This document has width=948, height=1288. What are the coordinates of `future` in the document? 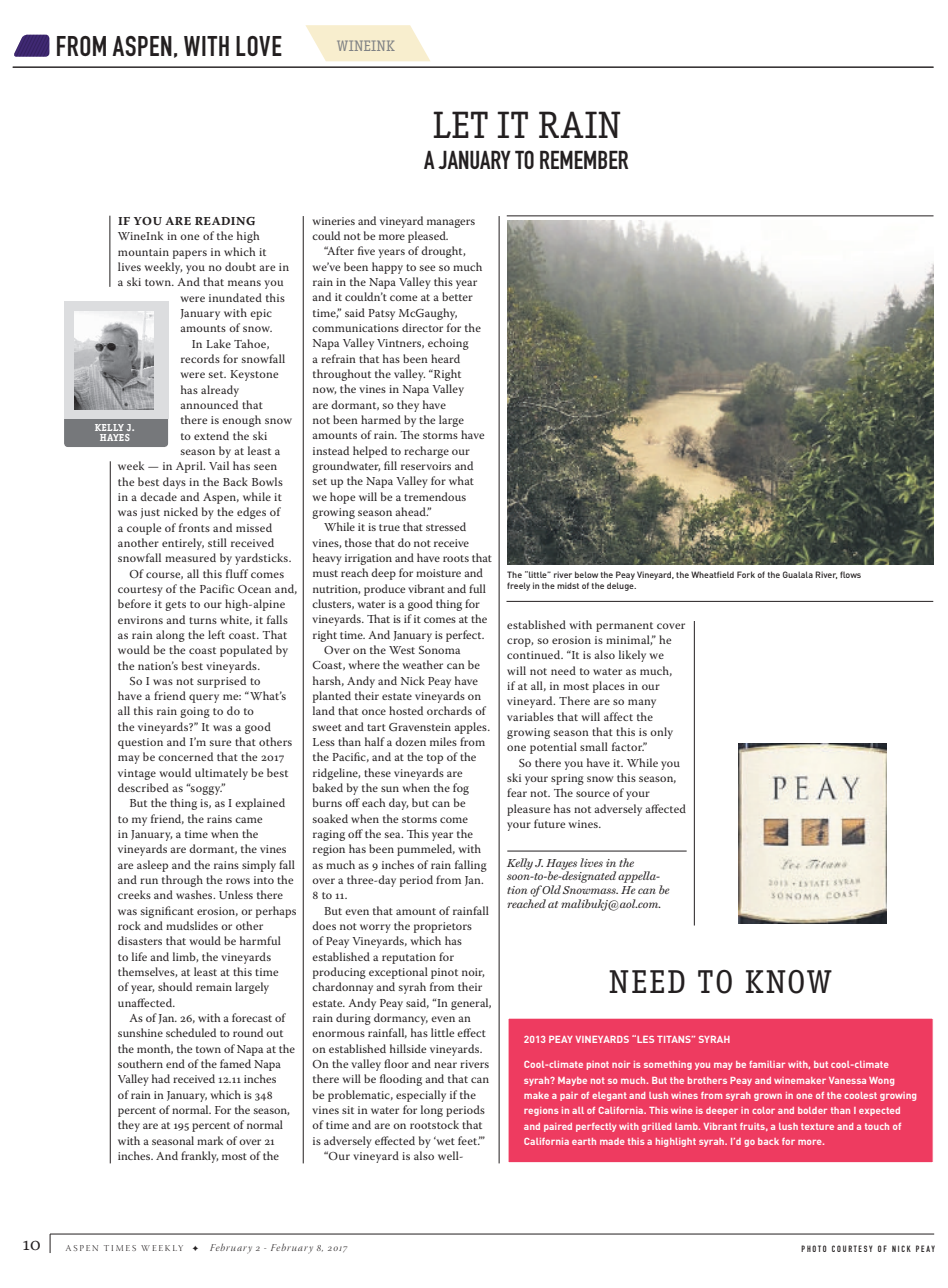 It's located at (549, 823).
